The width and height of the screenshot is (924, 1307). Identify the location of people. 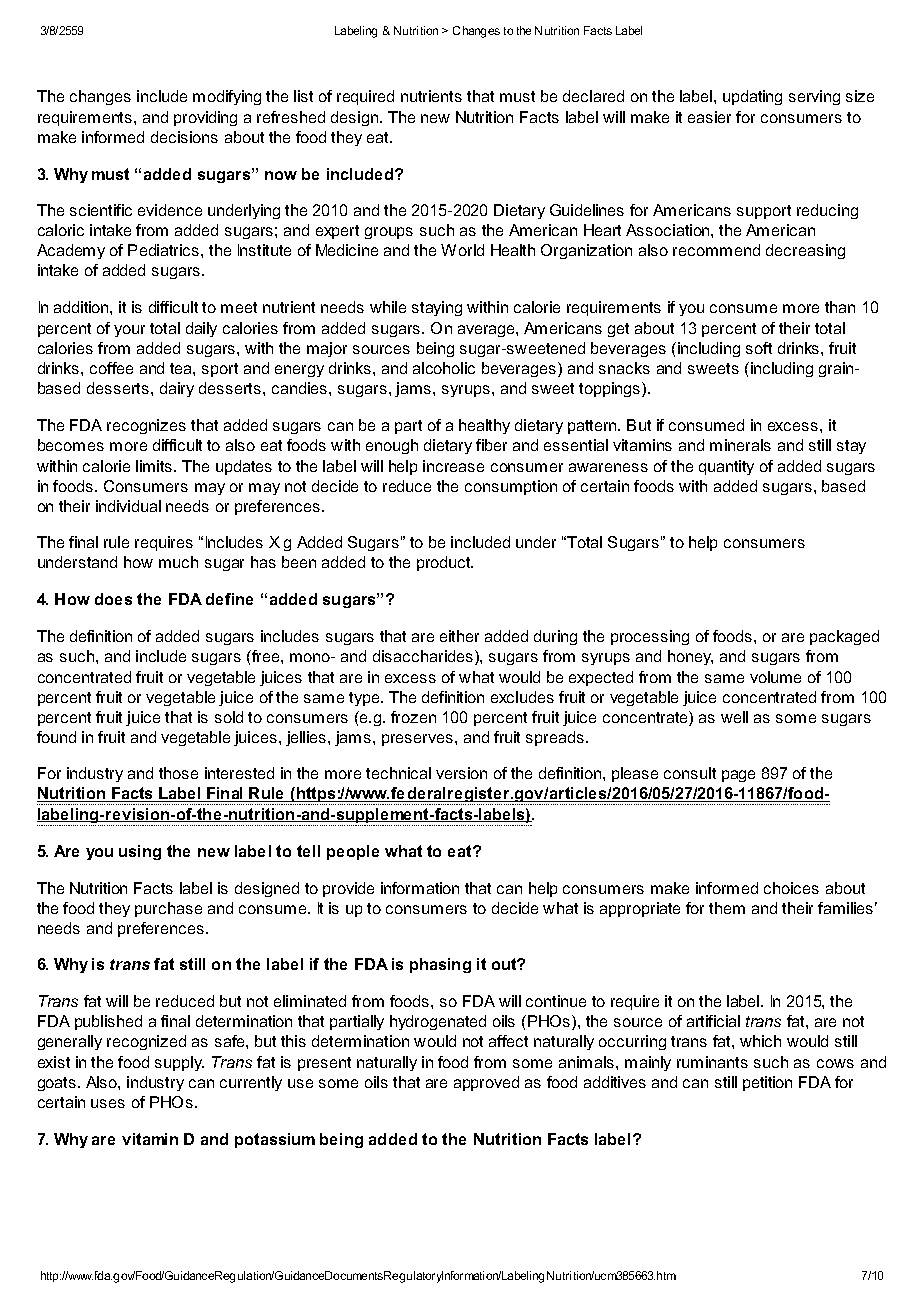
(353, 852).
